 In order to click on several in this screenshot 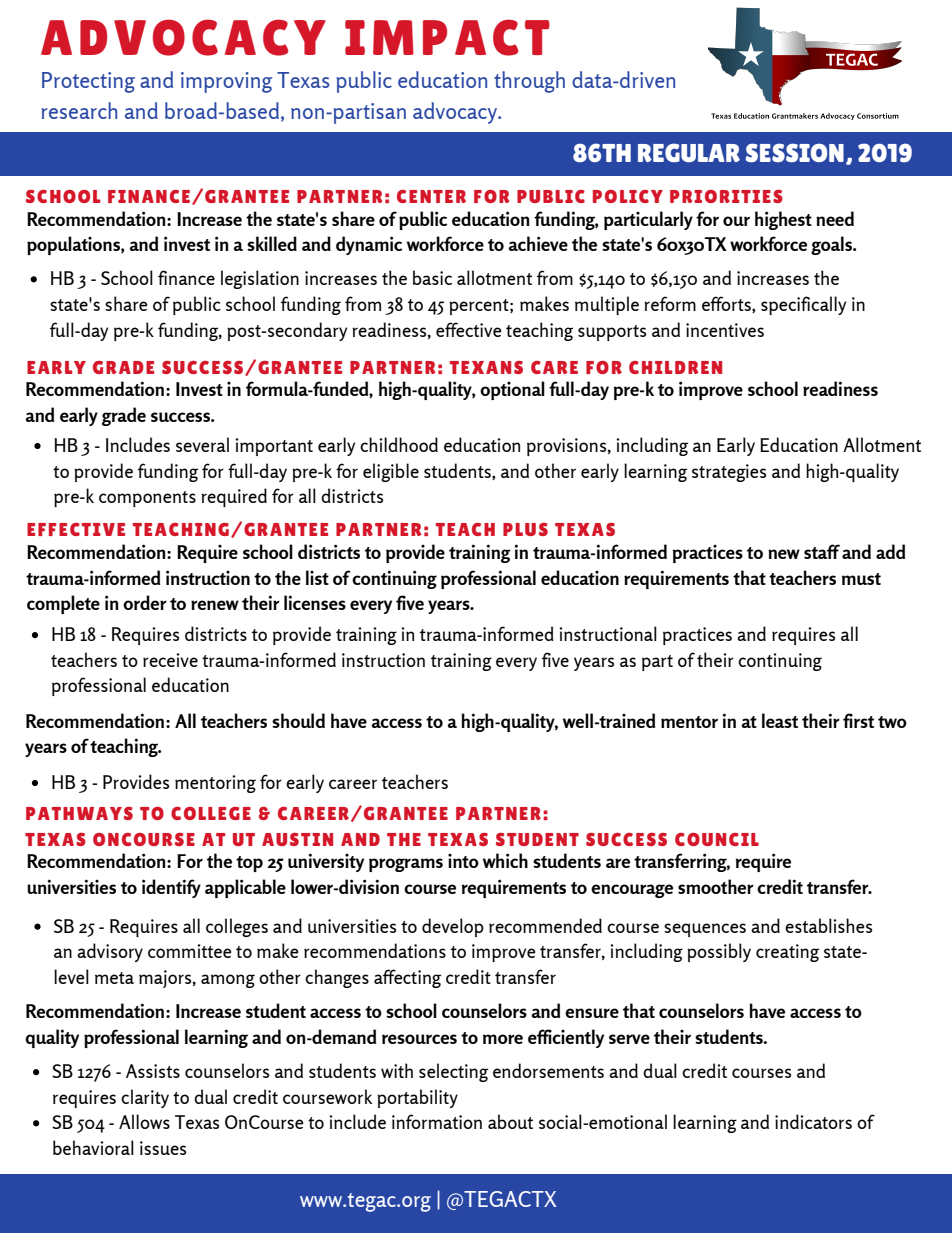, I will do `click(202, 444)`.
